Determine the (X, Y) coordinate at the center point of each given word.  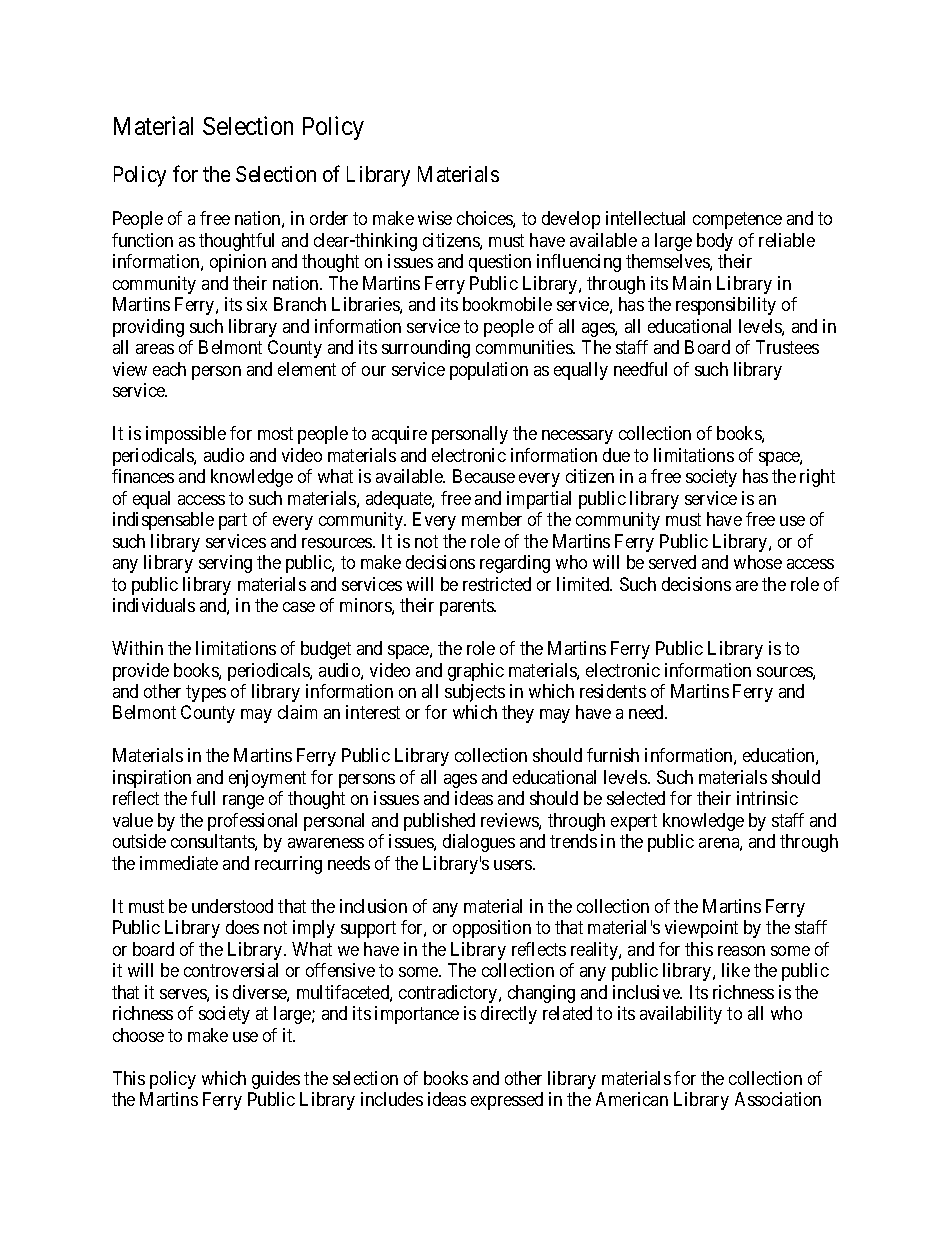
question (500, 263)
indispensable (163, 521)
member (492, 519)
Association (778, 1099)
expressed (507, 1101)
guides (276, 1080)
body (715, 242)
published (439, 822)
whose (758, 562)
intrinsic (767, 798)
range (243, 802)
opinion (238, 263)
